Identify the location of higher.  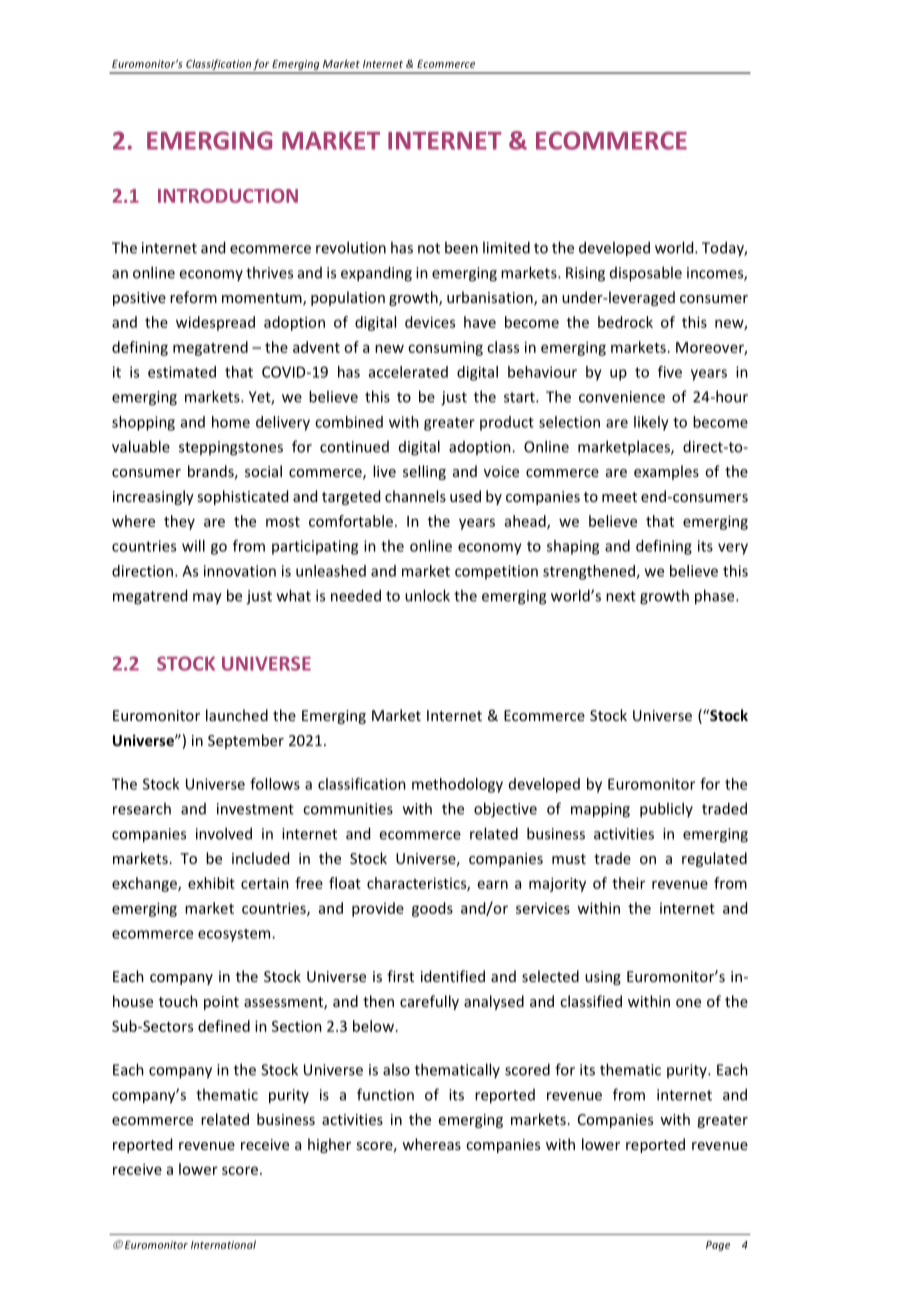
(329, 1145).
